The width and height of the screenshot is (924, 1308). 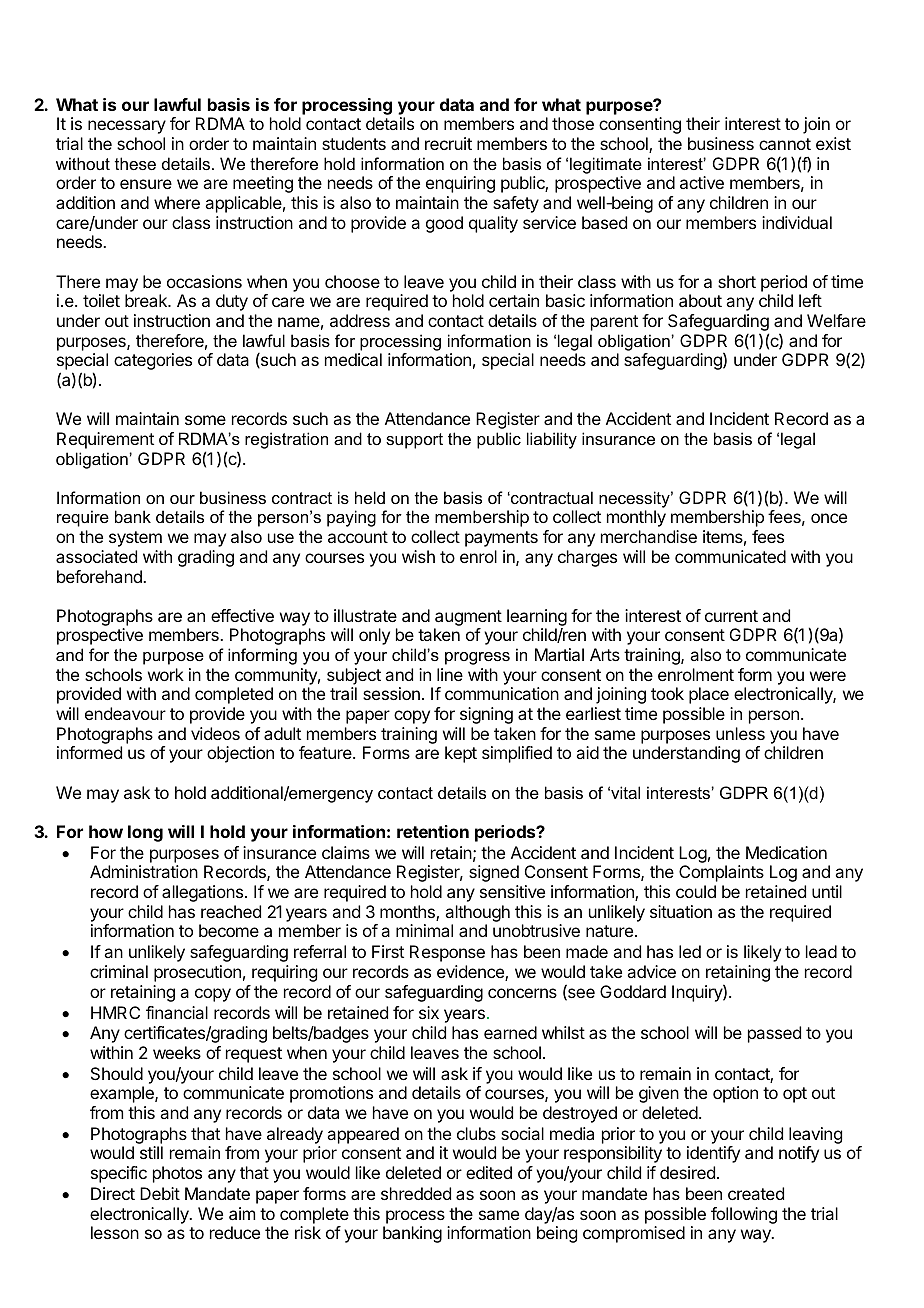 What do you see at coordinates (785, 144) in the screenshot?
I see `cannot` at bounding box center [785, 144].
